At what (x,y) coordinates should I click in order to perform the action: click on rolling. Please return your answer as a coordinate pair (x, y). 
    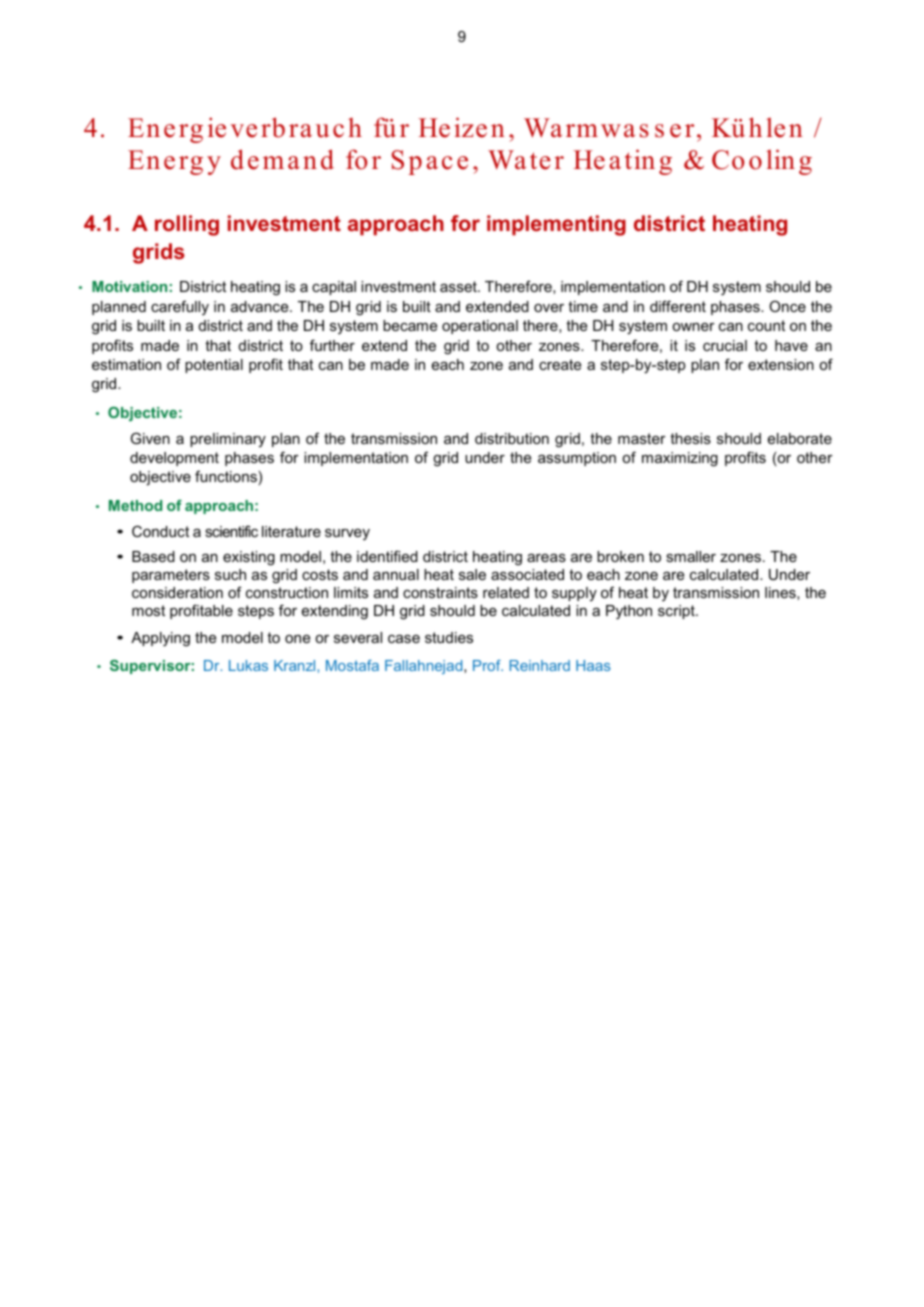
    Looking at the image, I should click on (187, 225).
